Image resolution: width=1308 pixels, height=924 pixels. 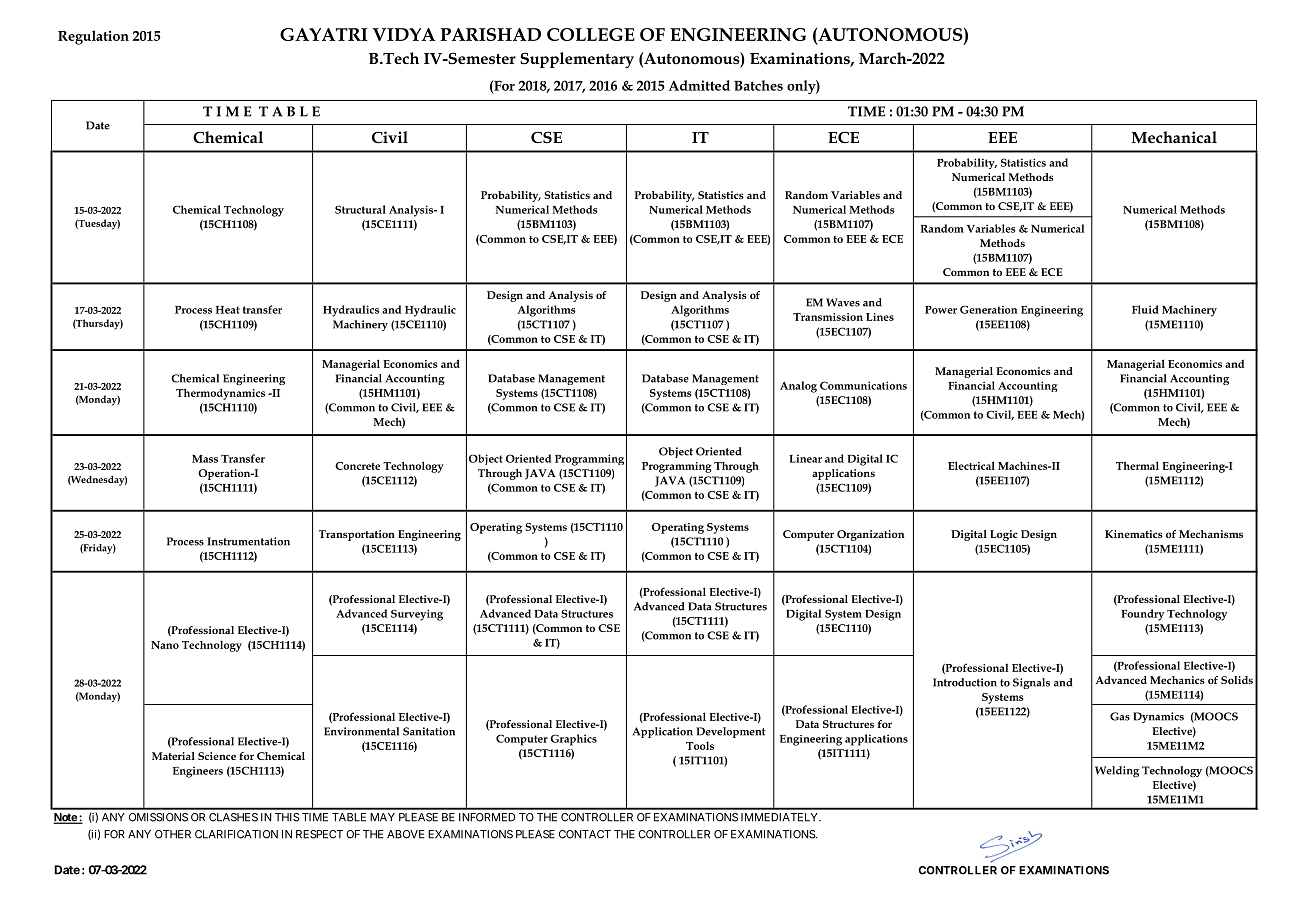 What do you see at coordinates (843, 302) in the document?
I see `Waves` at bounding box center [843, 302].
